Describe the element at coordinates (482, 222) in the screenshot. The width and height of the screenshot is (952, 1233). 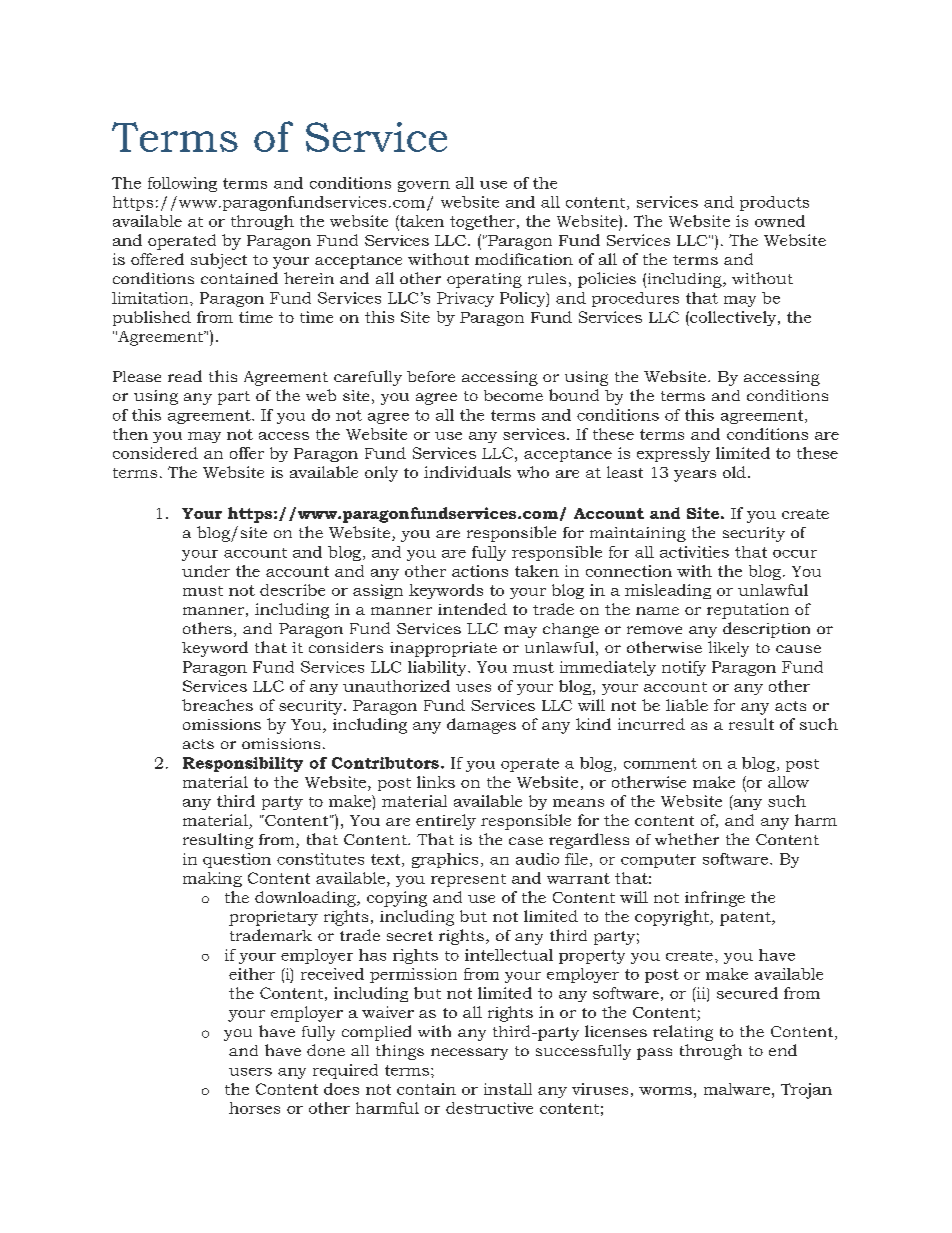
I see `together` at that location.
